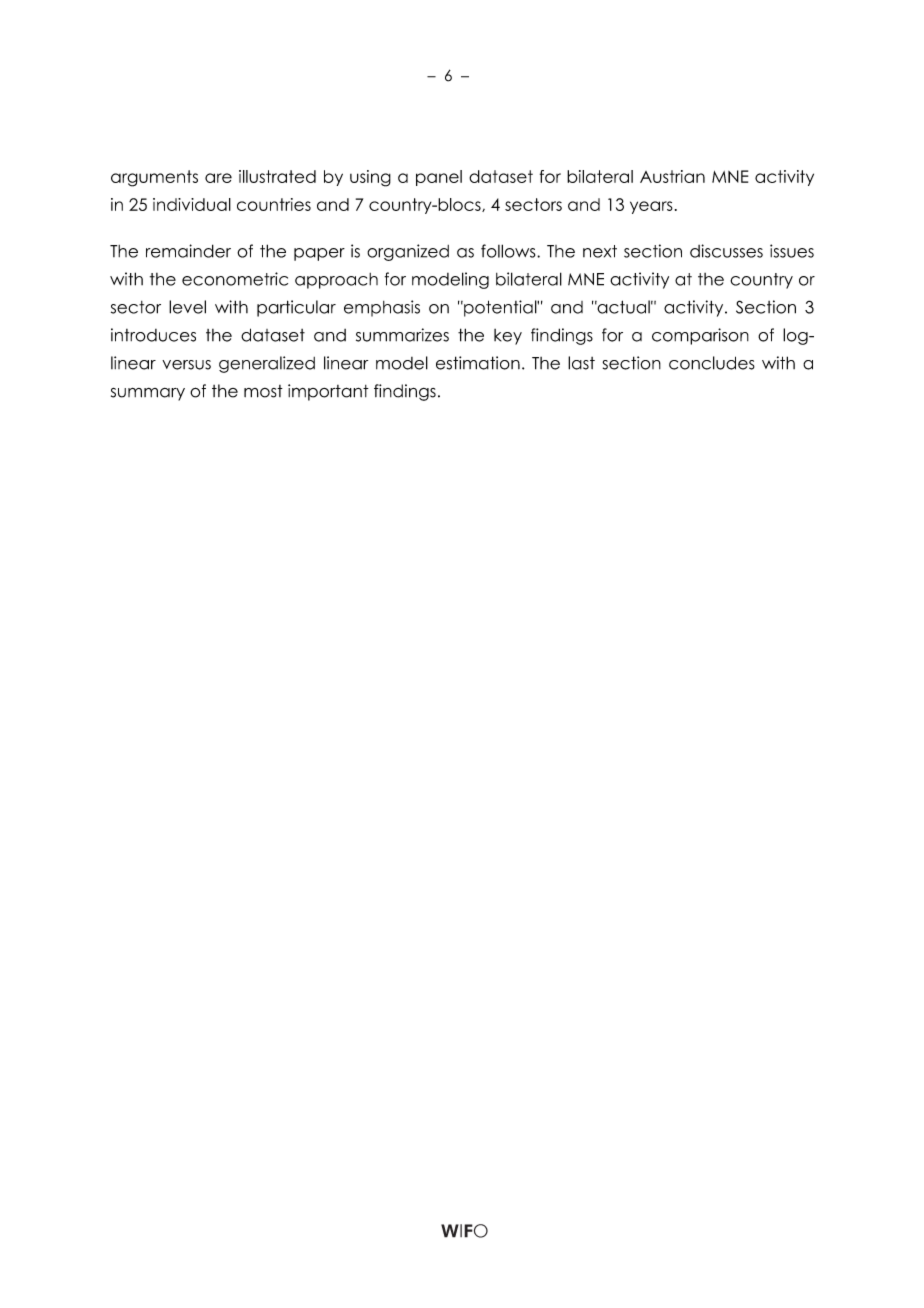  I want to click on econometric, so click(235, 279).
